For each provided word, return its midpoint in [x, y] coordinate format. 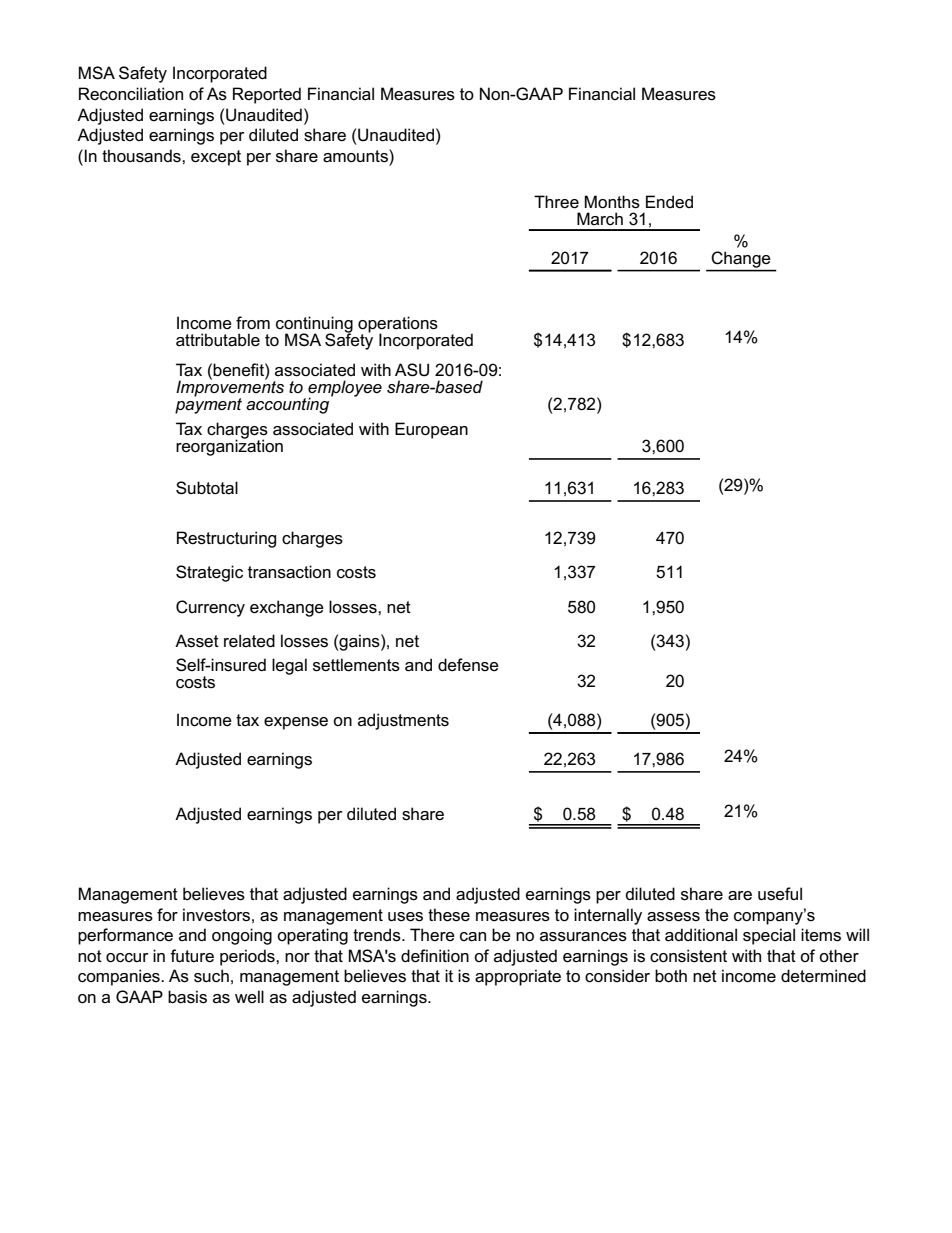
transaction [289, 572]
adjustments [403, 721]
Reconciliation [131, 94]
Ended [669, 201]
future [192, 955]
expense [296, 723]
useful [780, 894]
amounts [356, 156]
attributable [218, 340]
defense [468, 665]
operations [398, 325]
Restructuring [226, 539]
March [600, 219]
